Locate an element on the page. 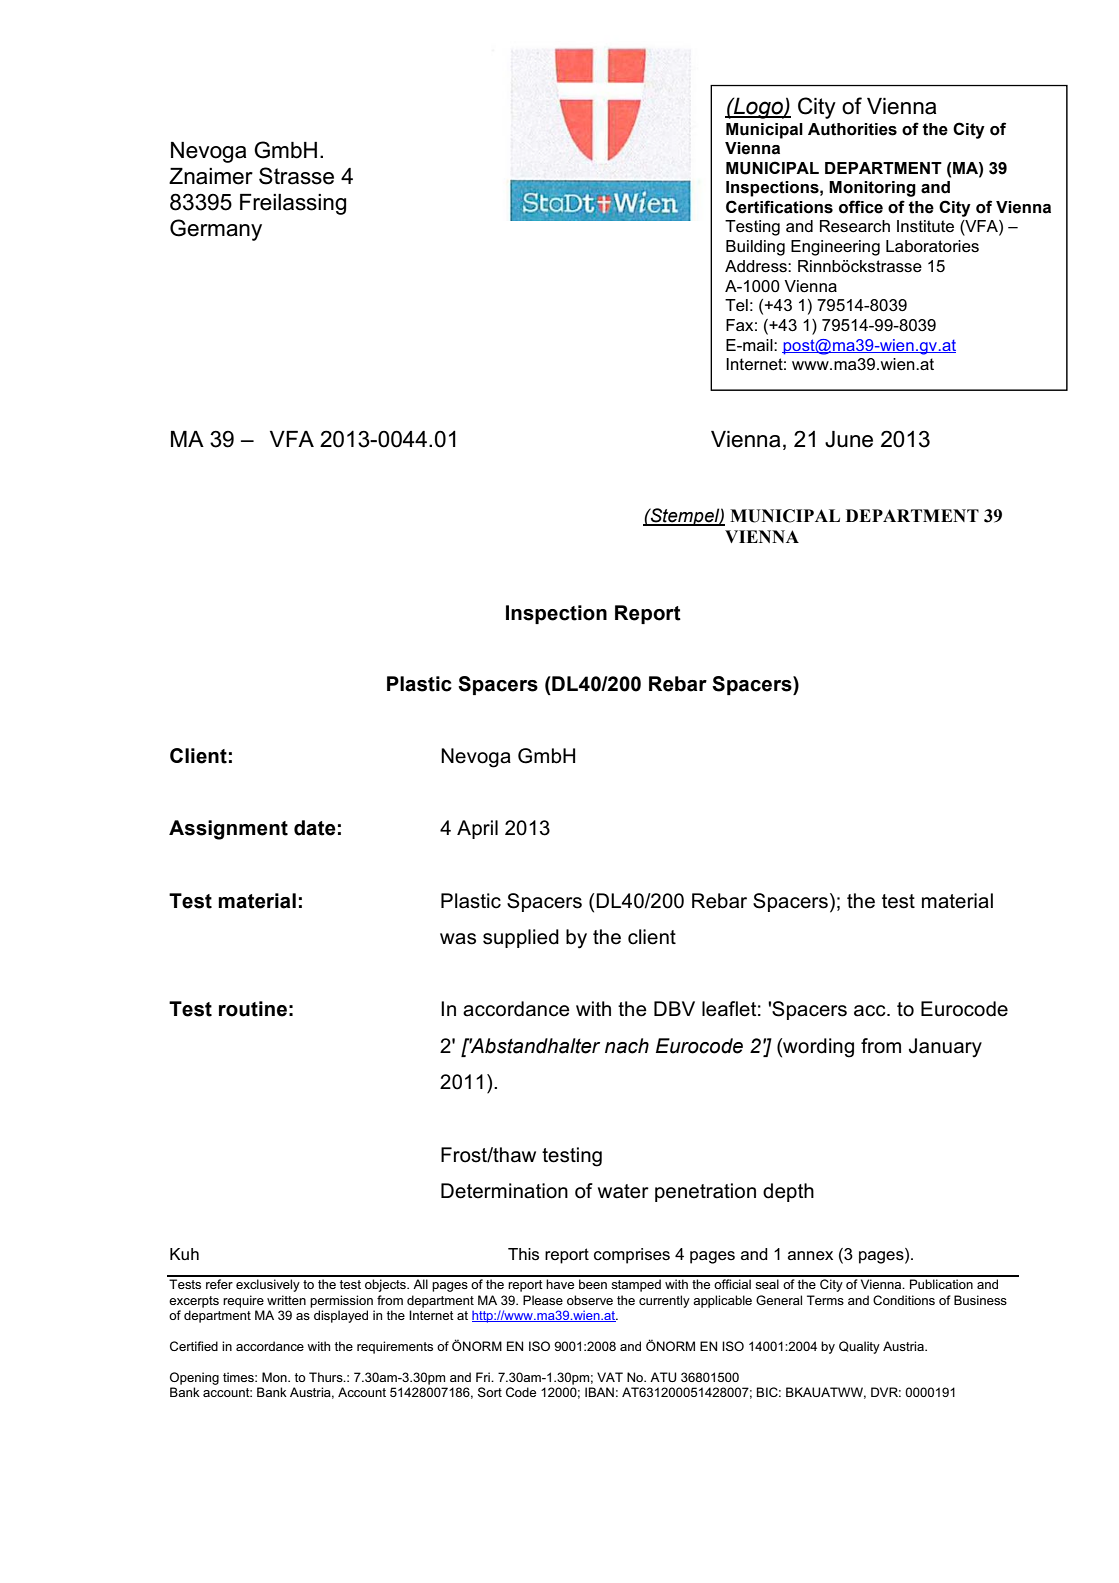 This document has height=1583, width=1119. VAT is located at coordinates (610, 1377).
